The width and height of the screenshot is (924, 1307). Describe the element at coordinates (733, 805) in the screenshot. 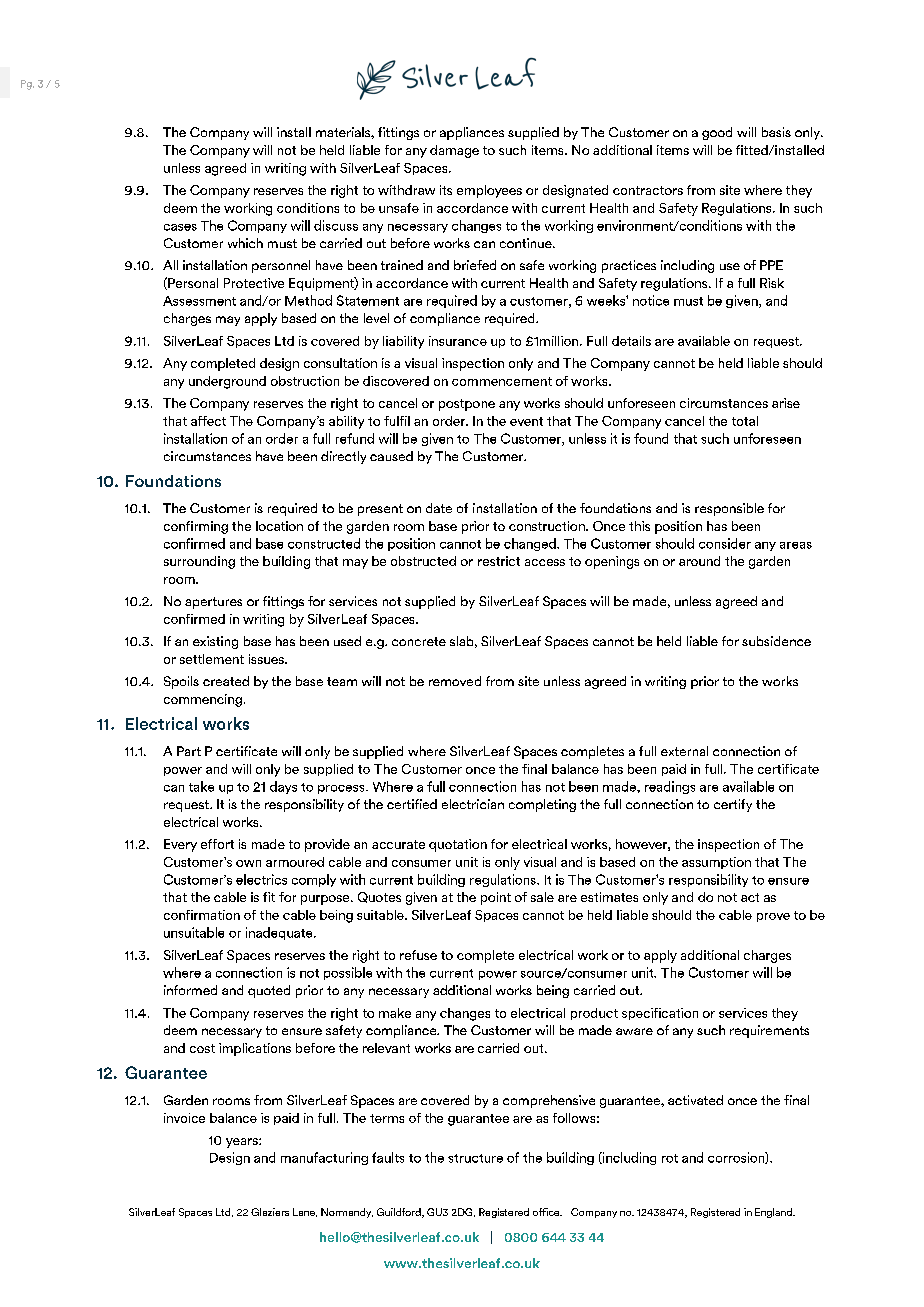

I see `certify` at that location.
